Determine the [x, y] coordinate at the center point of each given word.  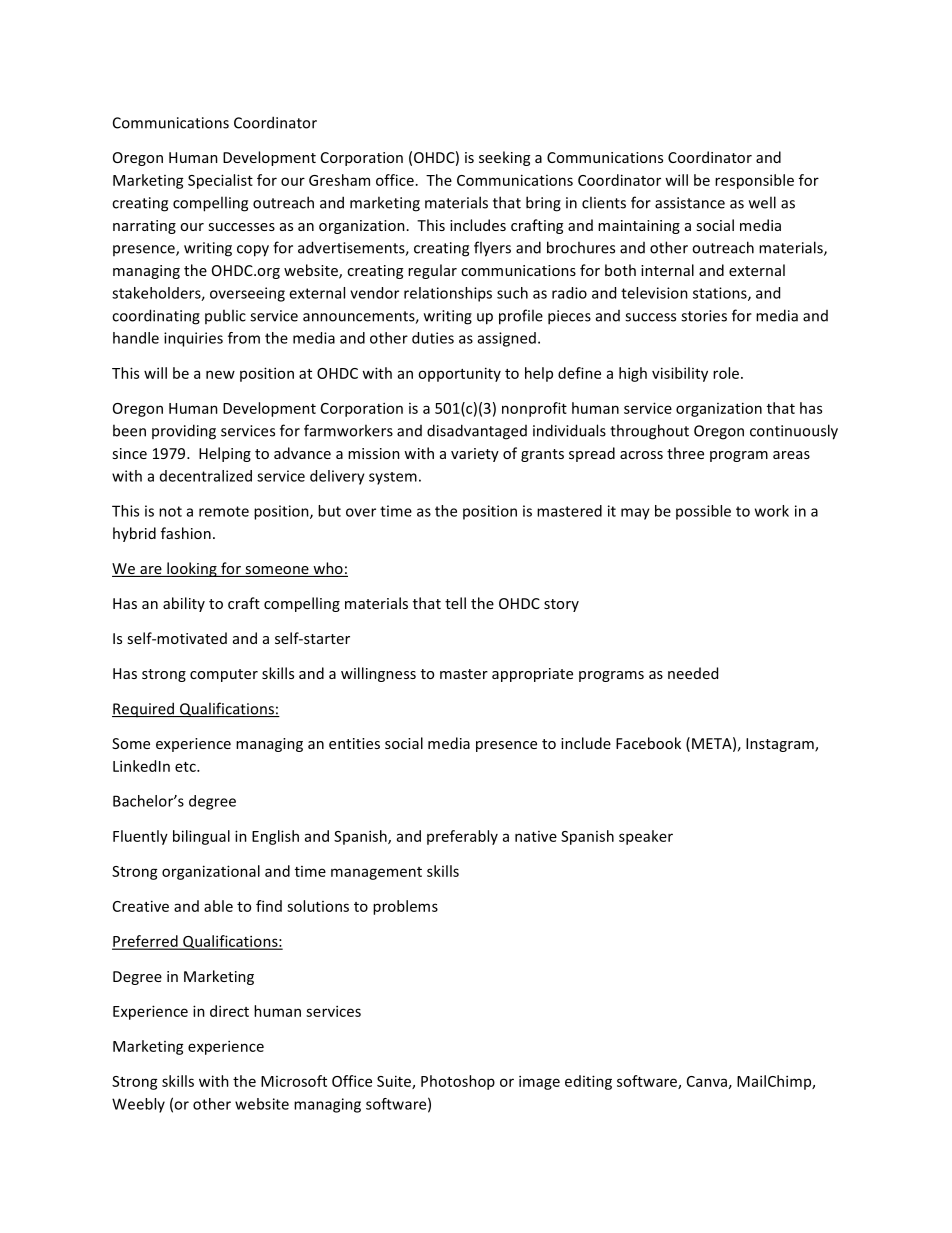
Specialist [220, 181]
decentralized [206, 476]
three [685, 453]
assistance [690, 203]
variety [475, 455]
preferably [462, 837]
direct [229, 1011]
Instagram [781, 745]
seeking [504, 158]
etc [186, 767]
